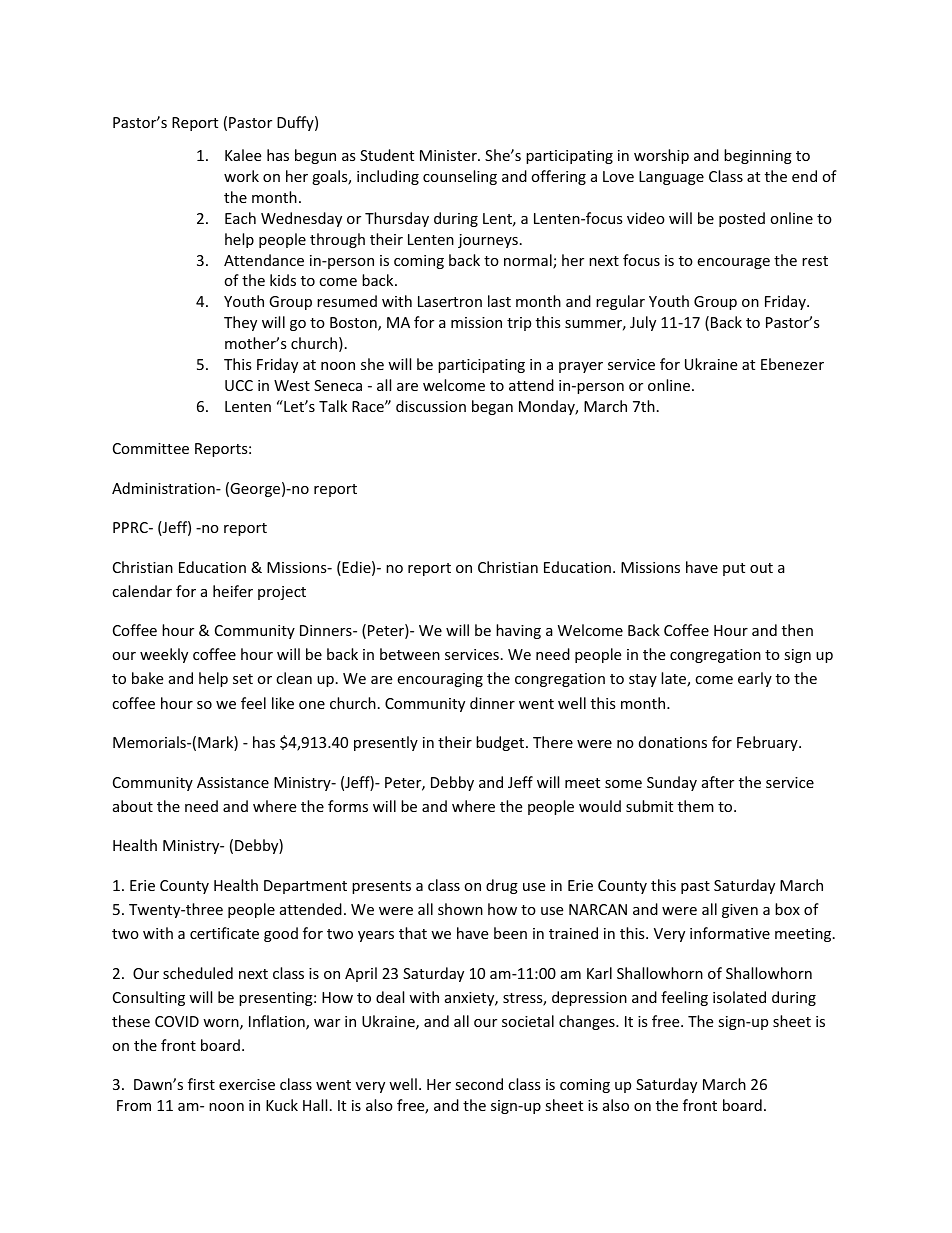 The width and height of the image is (952, 1233). Describe the element at coordinates (797, 630) in the image. I see `then` at that location.
